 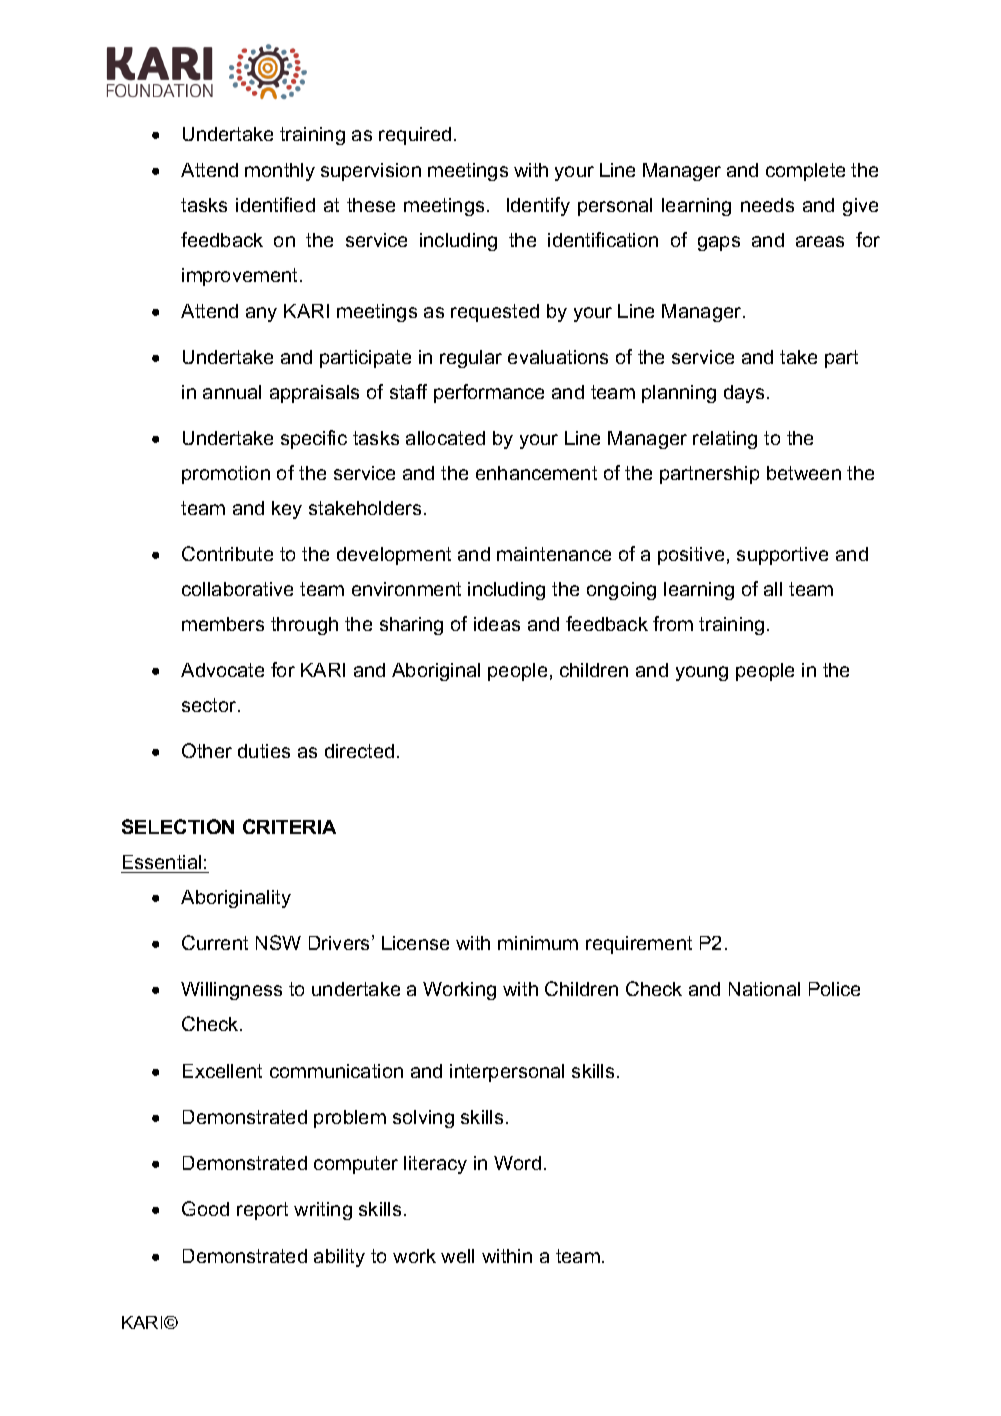 What do you see at coordinates (805, 172) in the screenshot?
I see `complete` at bounding box center [805, 172].
